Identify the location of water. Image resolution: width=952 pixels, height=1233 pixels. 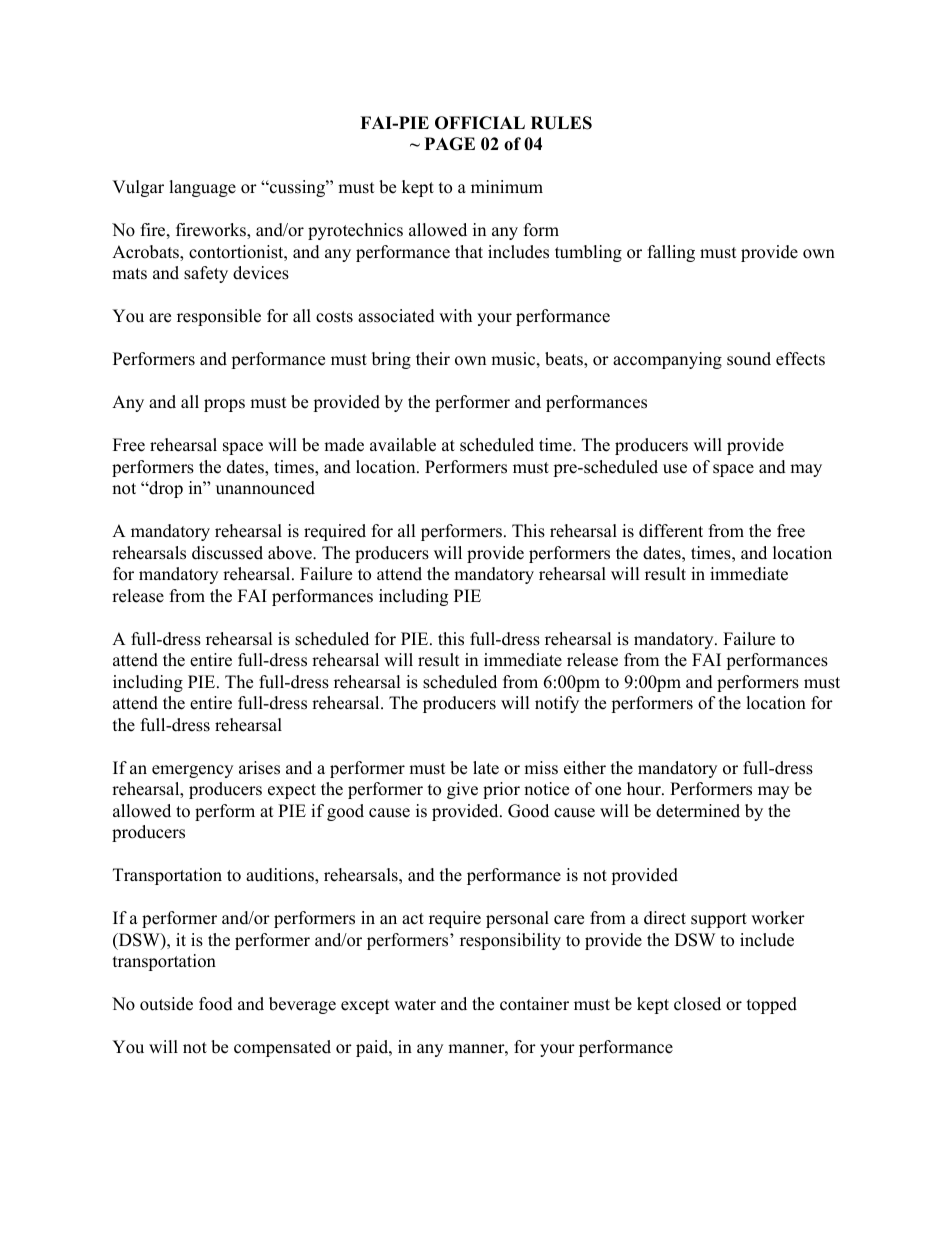
(415, 1005).
